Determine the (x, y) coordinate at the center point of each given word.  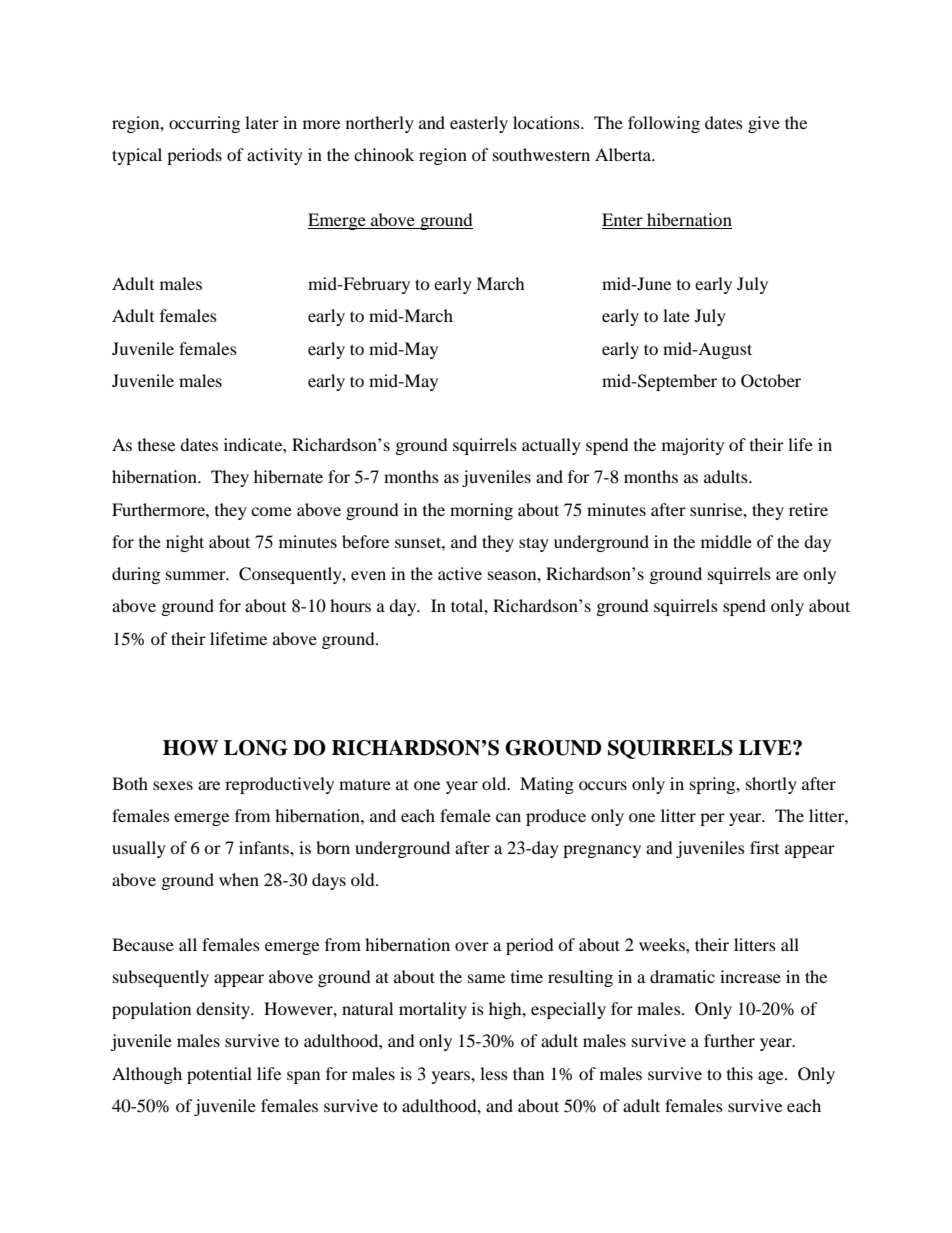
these (156, 444)
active (460, 573)
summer (197, 575)
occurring (204, 124)
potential (219, 1075)
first (764, 847)
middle (726, 541)
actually (551, 446)
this (740, 1073)
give (764, 124)
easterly (479, 124)
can (508, 817)
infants (265, 847)
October (771, 381)
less (494, 1073)
